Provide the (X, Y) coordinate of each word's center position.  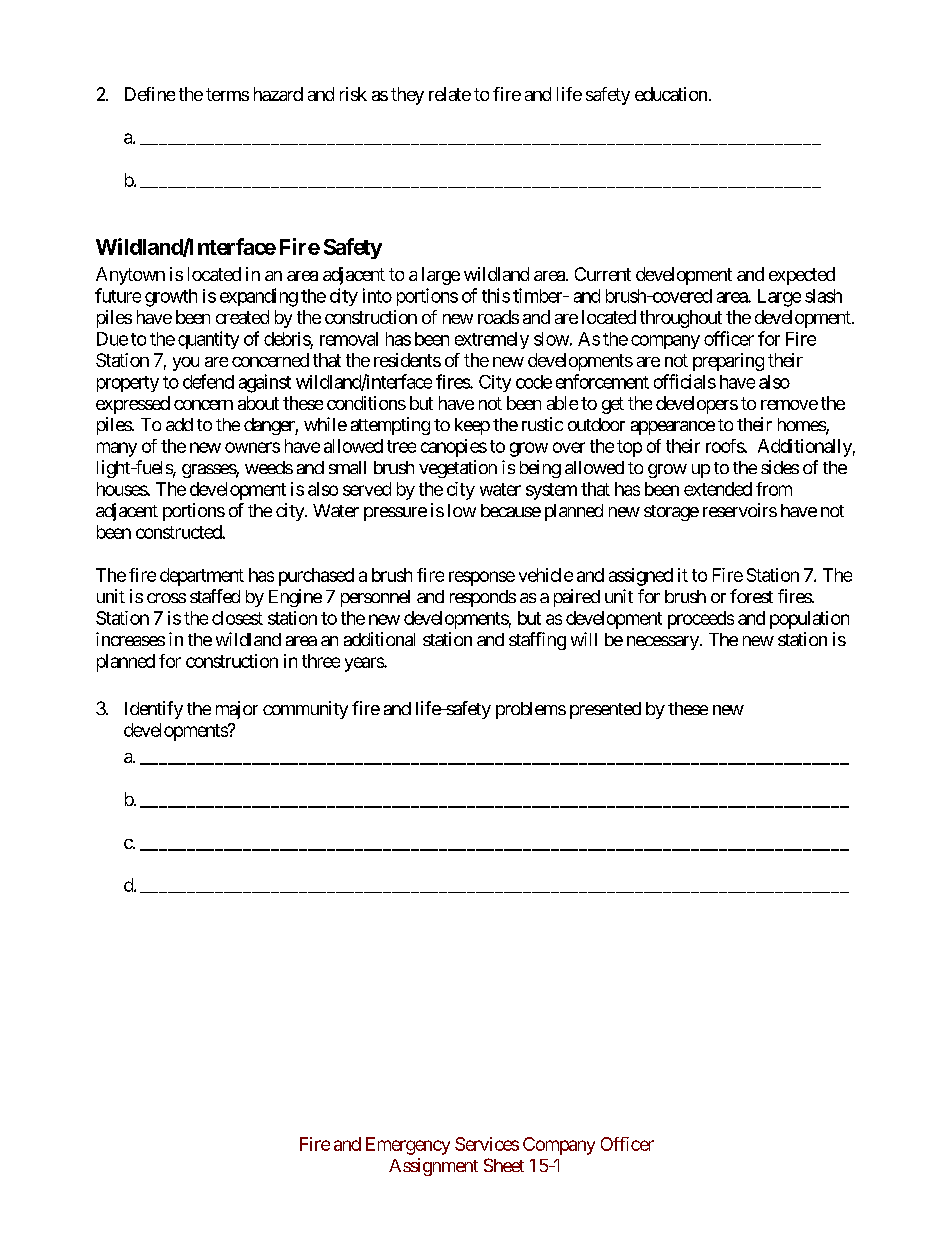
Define (150, 94)
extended (718, 489)
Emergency (408, 1146)
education (671, 94)
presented (605, 710)
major (237, 710)
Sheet (504, 1165)
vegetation (458, 469)
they (407, 96)
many (117, 449)
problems (531, 710)
